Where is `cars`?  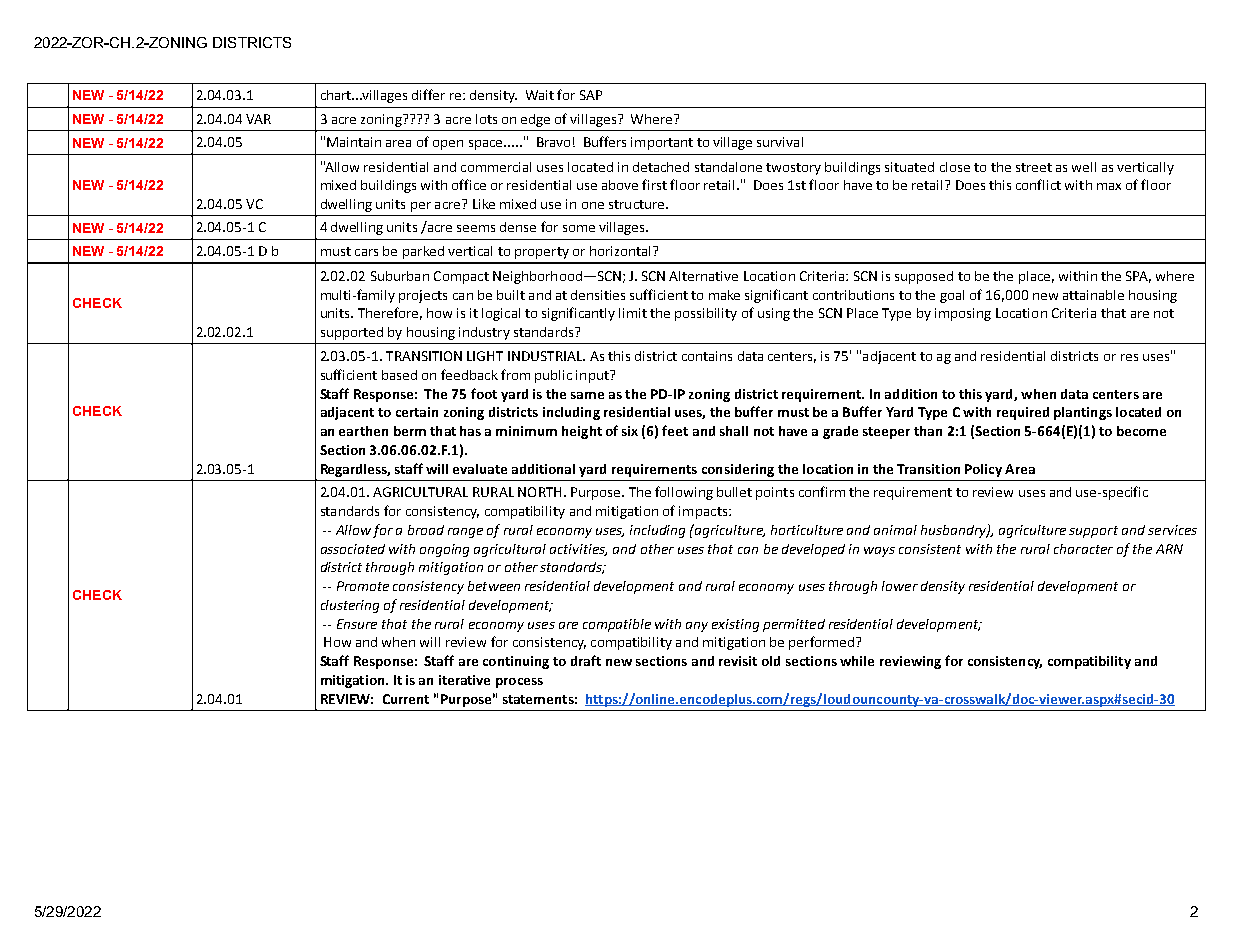
cars is located at coordinates (366, 252).
